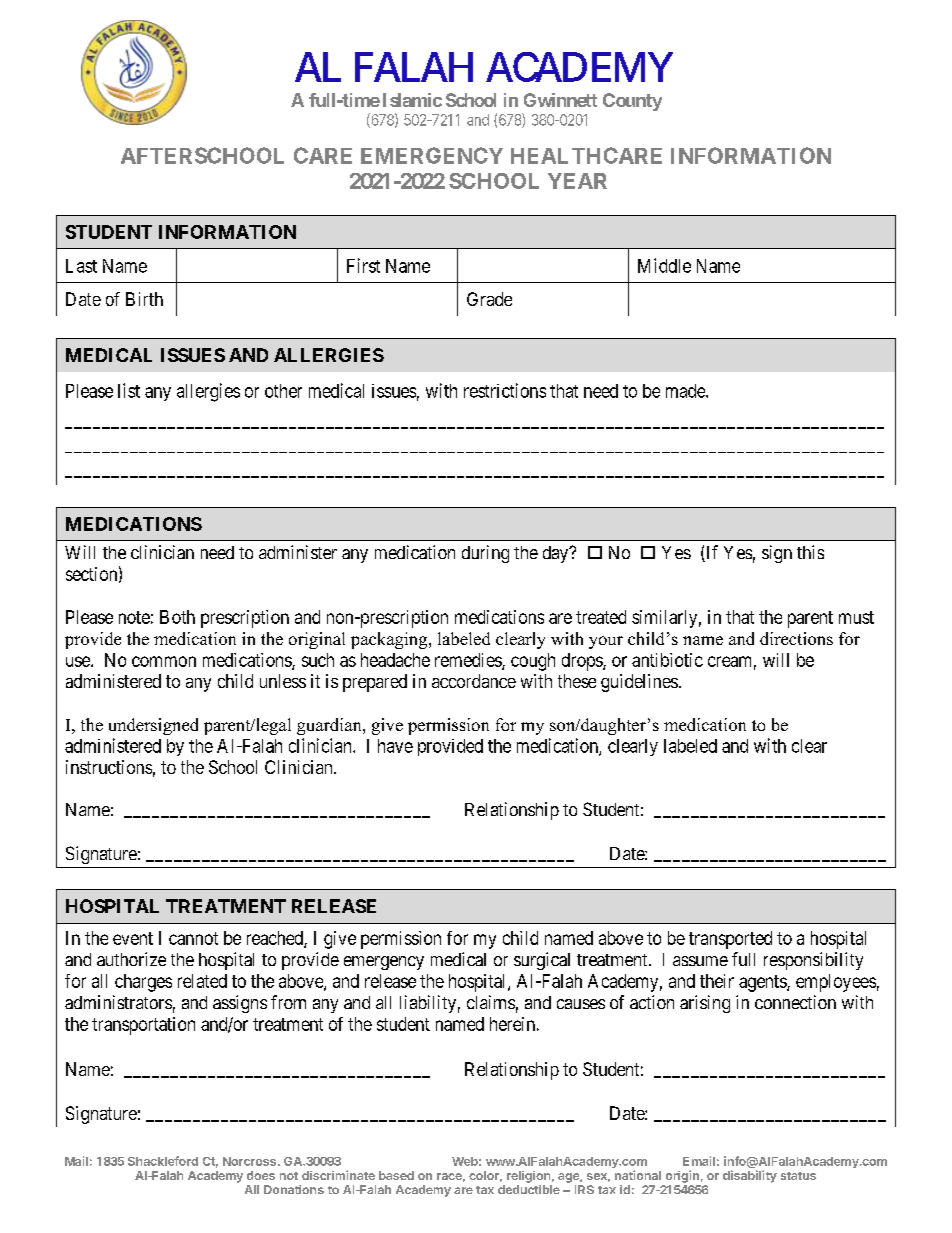 This page has height=1233, width=952. I want to click on deductible, so click(529, 1189).
